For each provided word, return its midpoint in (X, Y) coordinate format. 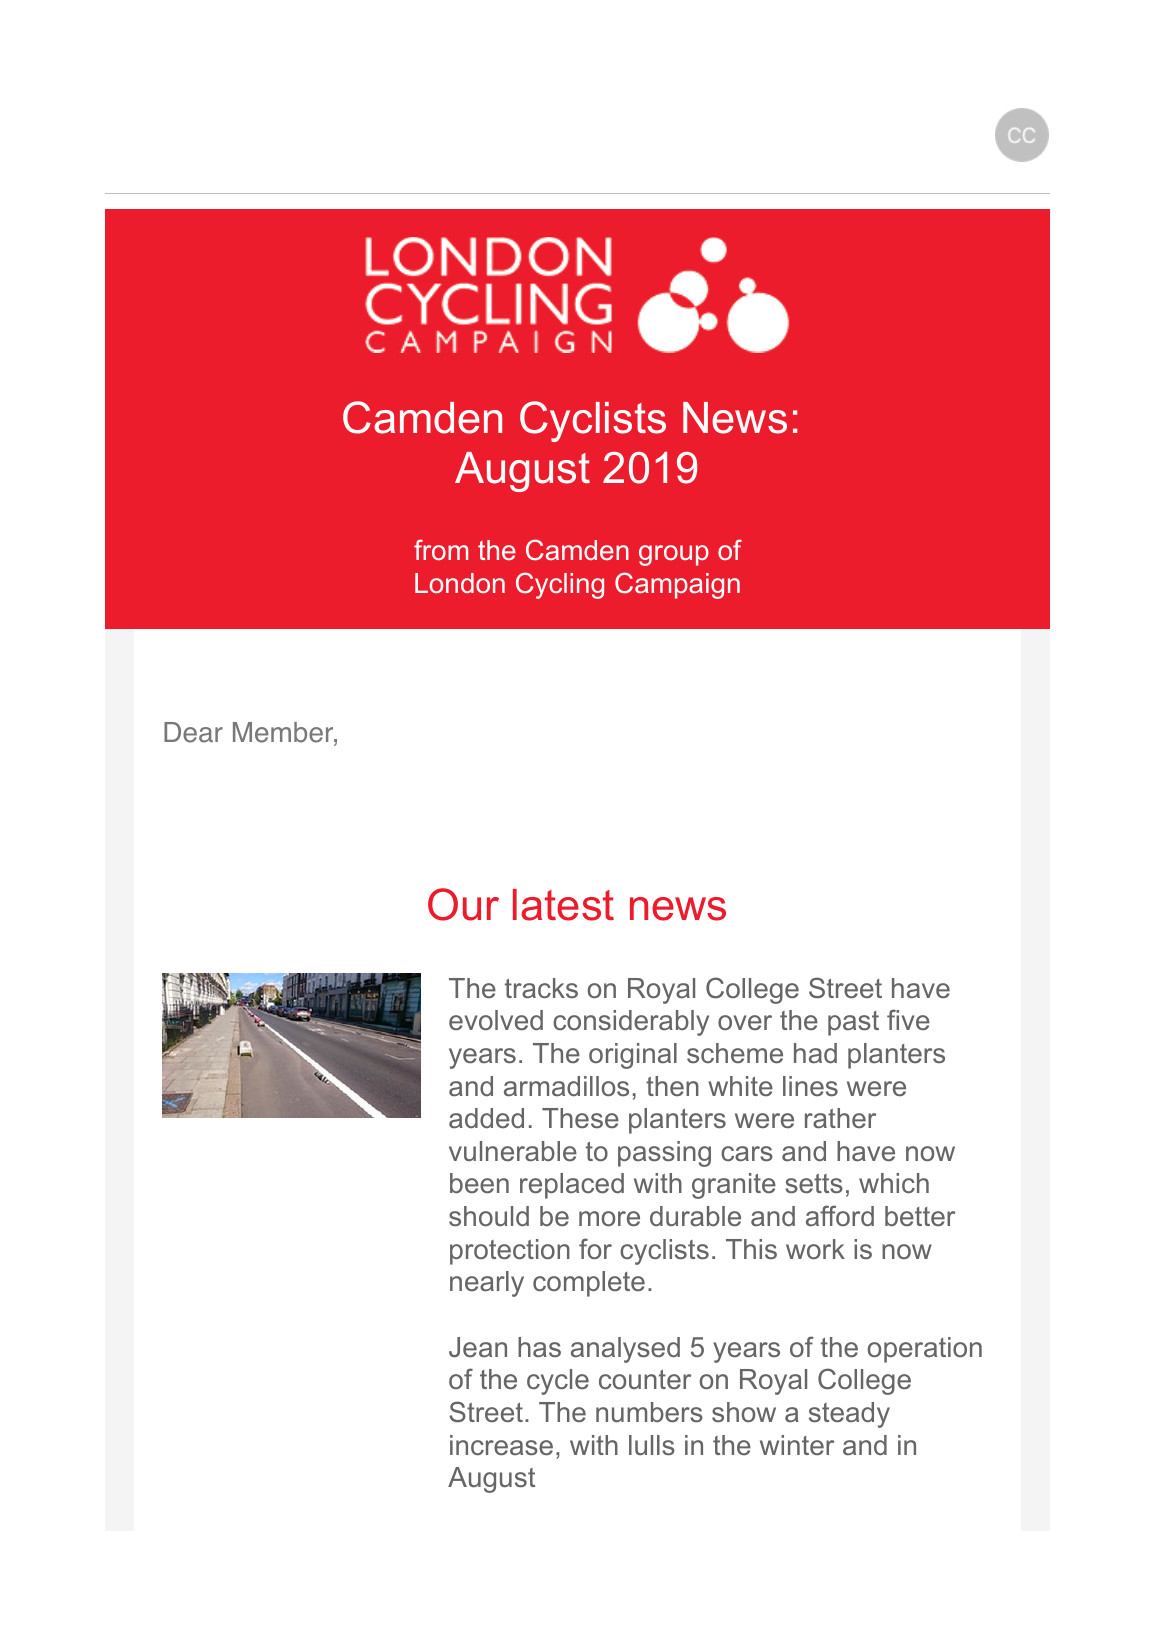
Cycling (560, 585)
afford (840, 1215)
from (441, 549)
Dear (193, 732)
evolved (496, 1020)
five (908, 1019)
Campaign (677, 585)
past (853, 1023)
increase (501, 1445)
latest (563, 905)
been (479, 1183)
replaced (572, 1186)
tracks (541, 988)
